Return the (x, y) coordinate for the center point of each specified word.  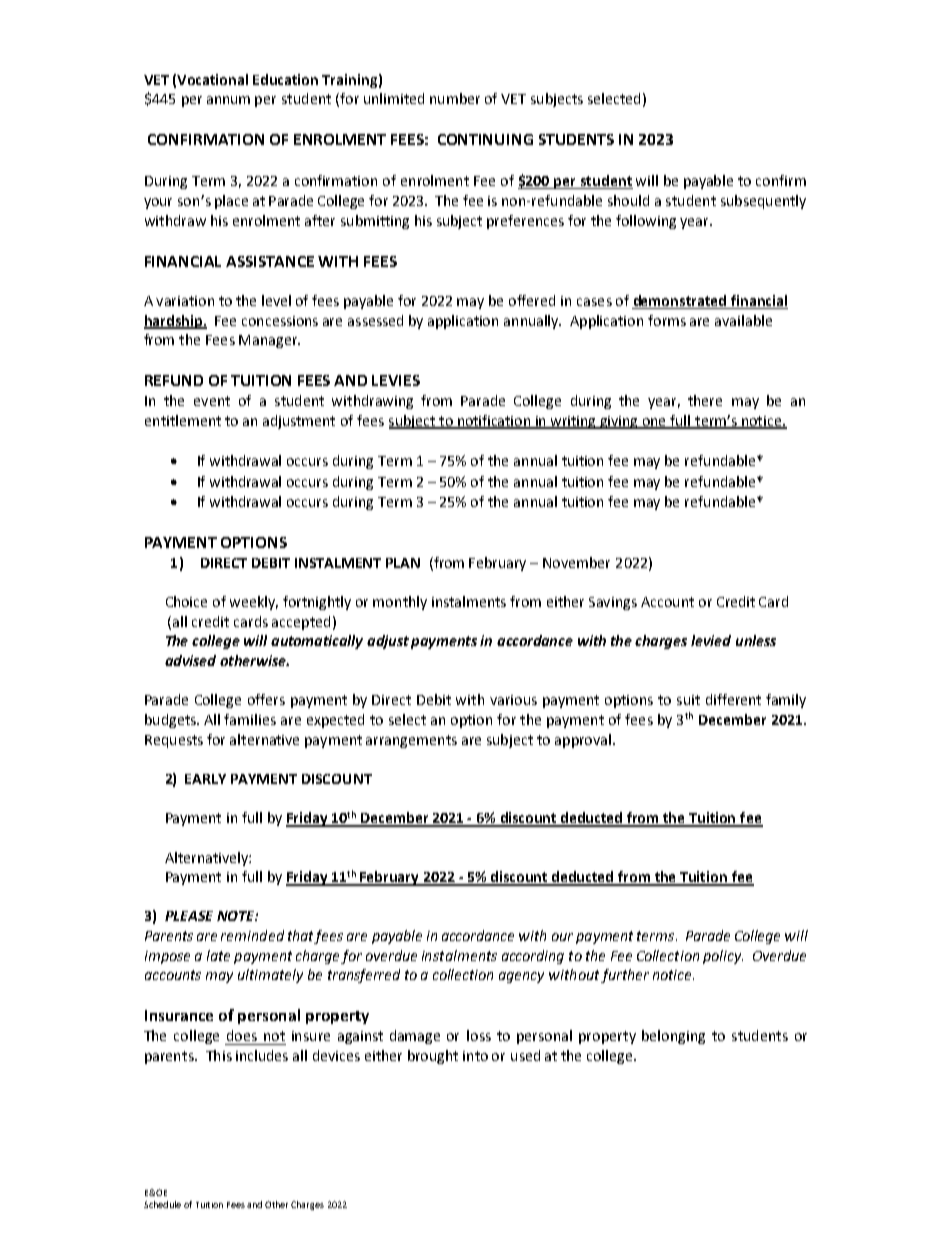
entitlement (183, 420)
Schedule (162, 1204)
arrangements (411, 741)
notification (494, 422)
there (705, 400)
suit (688, 700)
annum (228, 100)
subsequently (763, 202)
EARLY (205, 779)
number (455, 98)
